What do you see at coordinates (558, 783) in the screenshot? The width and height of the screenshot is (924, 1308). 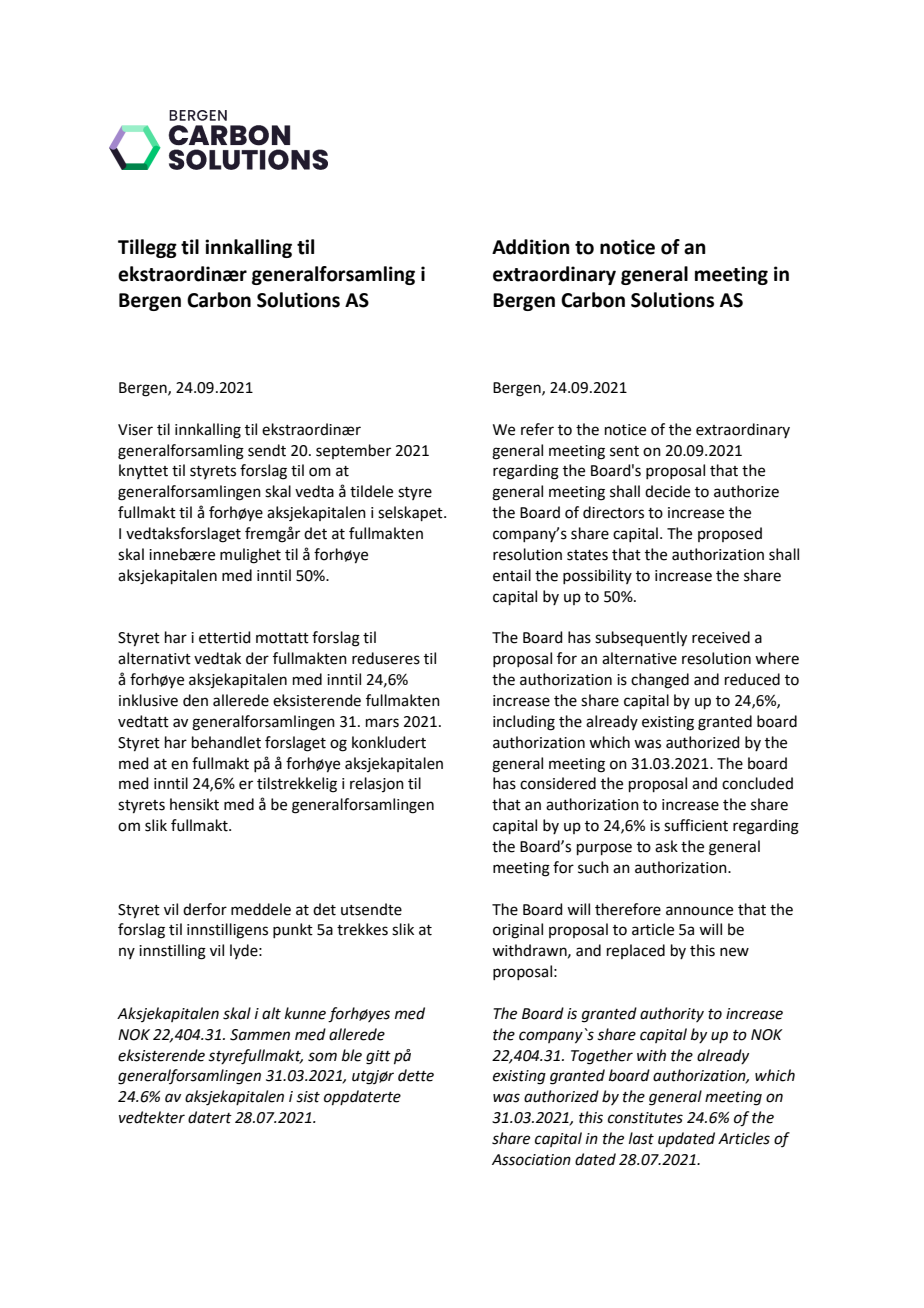 I see `considered` at bounding box center [558, 783].
